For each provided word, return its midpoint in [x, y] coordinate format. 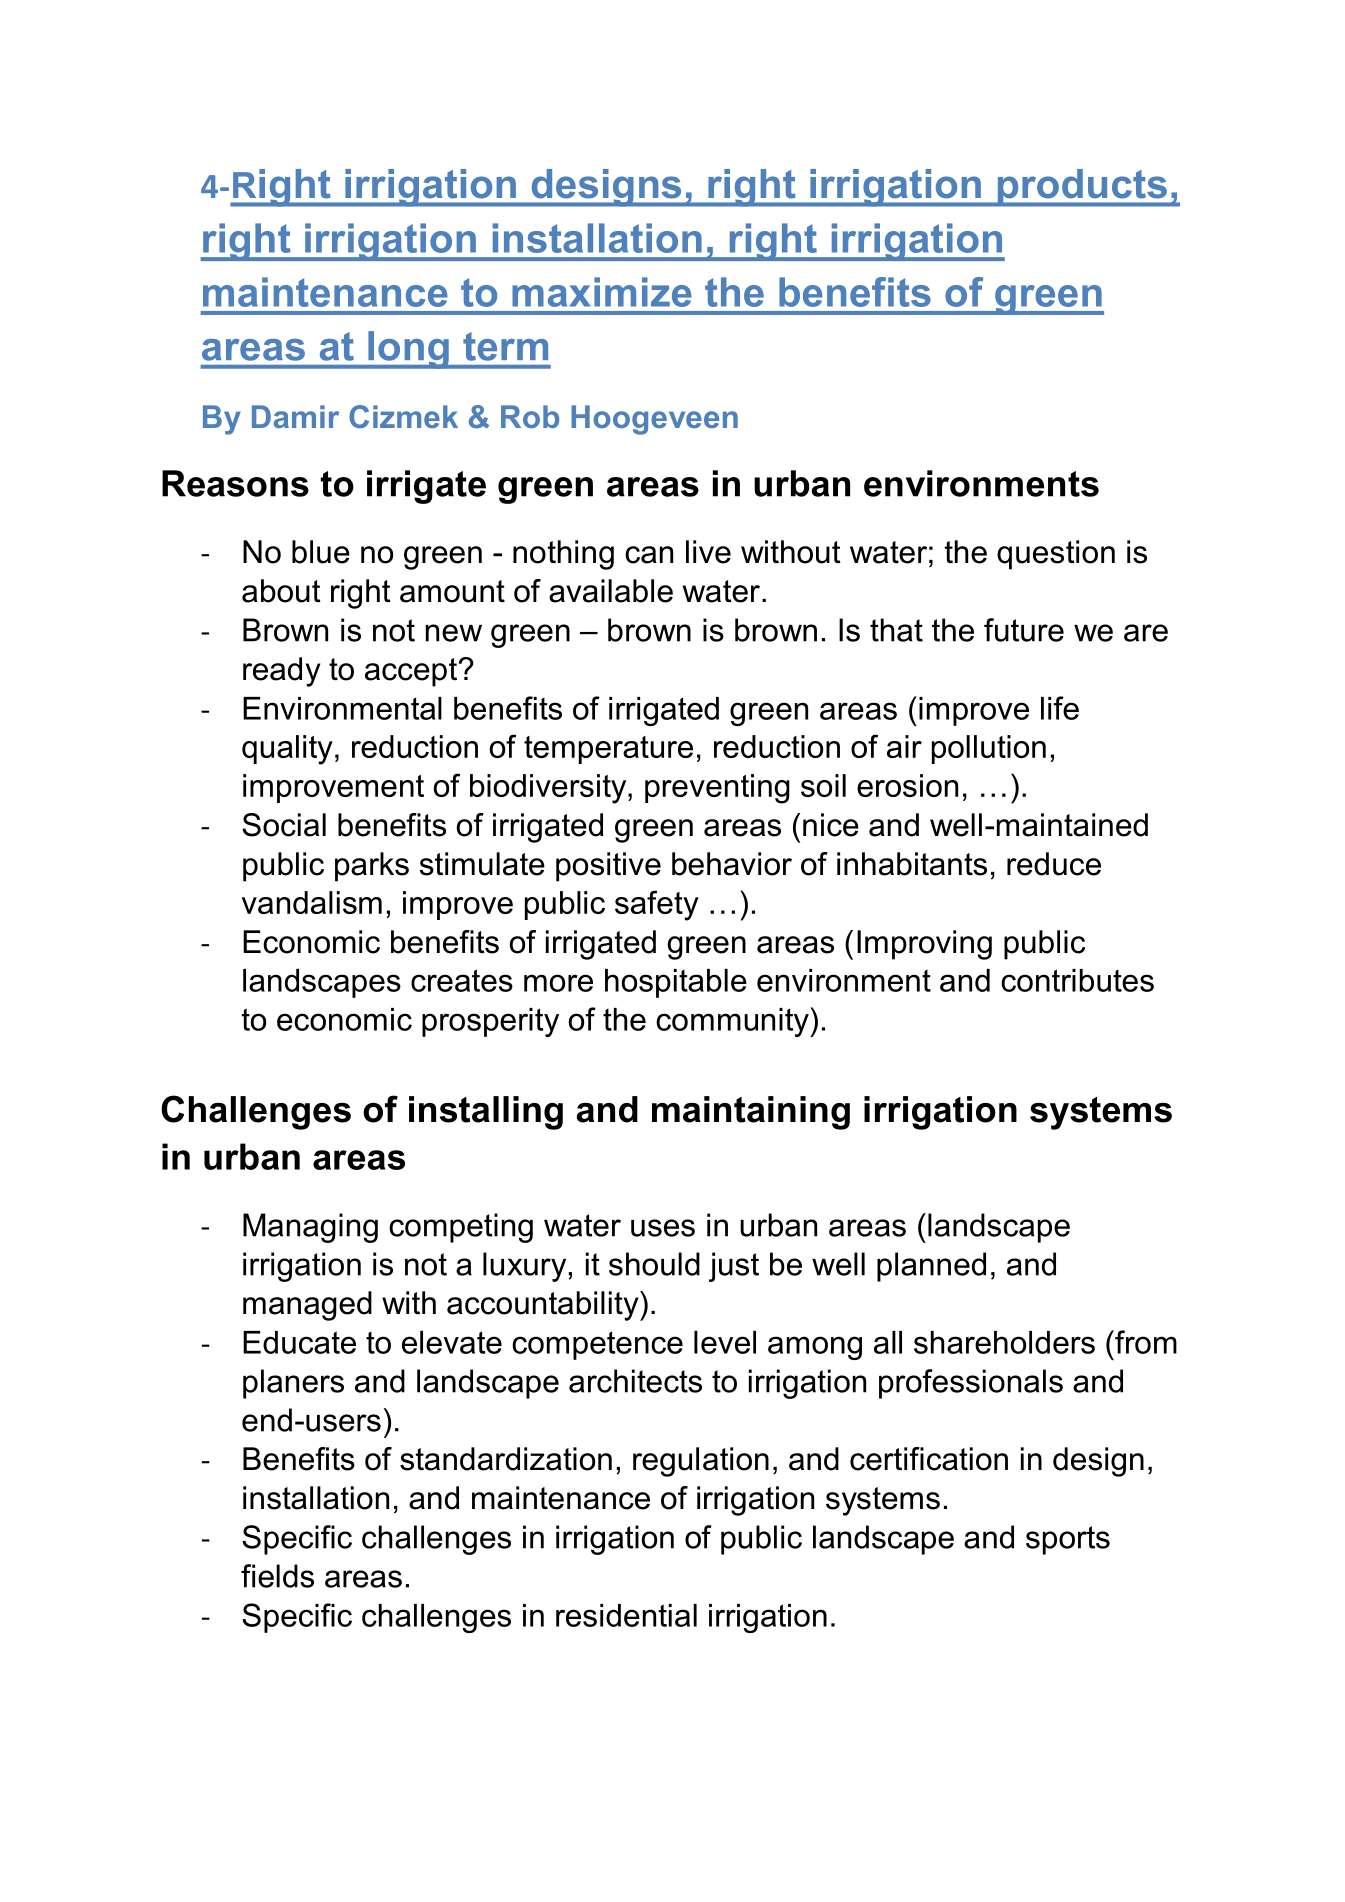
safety [657, 905]
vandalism [312, 902]
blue [321, 552]
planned [931, 1267]
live [708, 552]
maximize [602, 292]
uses [663, 1228]
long [408, 350]
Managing [310, 1228]
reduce [1054, 864]
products [1082, 188]
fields [277, 1576]
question [1056, 555]
